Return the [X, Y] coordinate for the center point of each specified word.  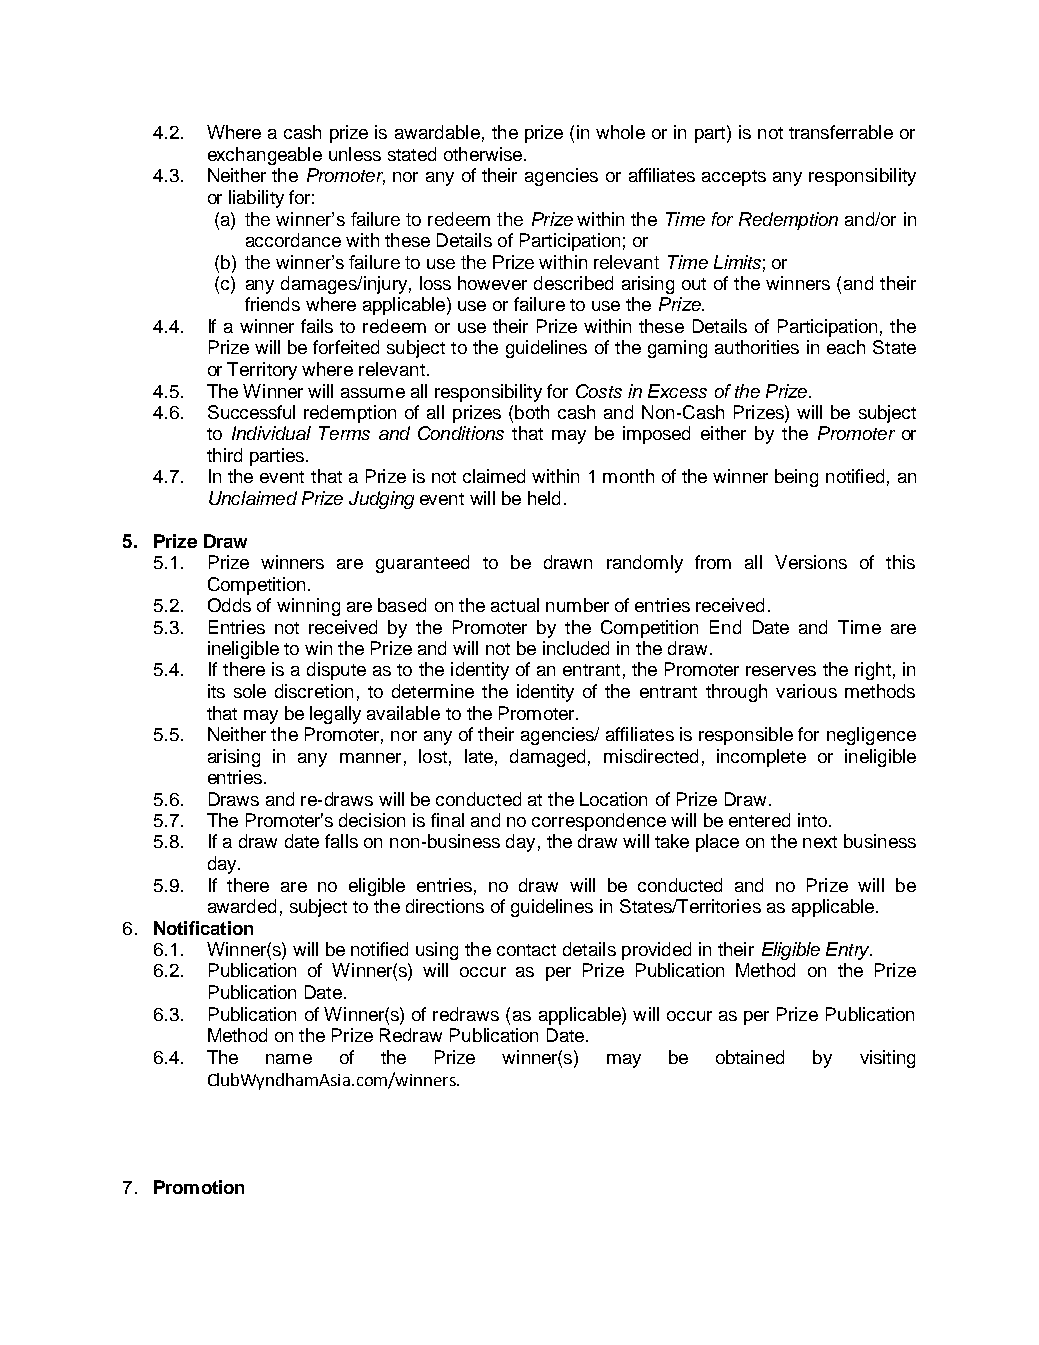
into [812, 820]
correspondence [599, 822]
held [544, 498]
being [796, 478]
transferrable [841, 132]
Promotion [199, 1187]
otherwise [484, 154]
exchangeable [265, 156]
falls [341, 841]
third [224, 455]
